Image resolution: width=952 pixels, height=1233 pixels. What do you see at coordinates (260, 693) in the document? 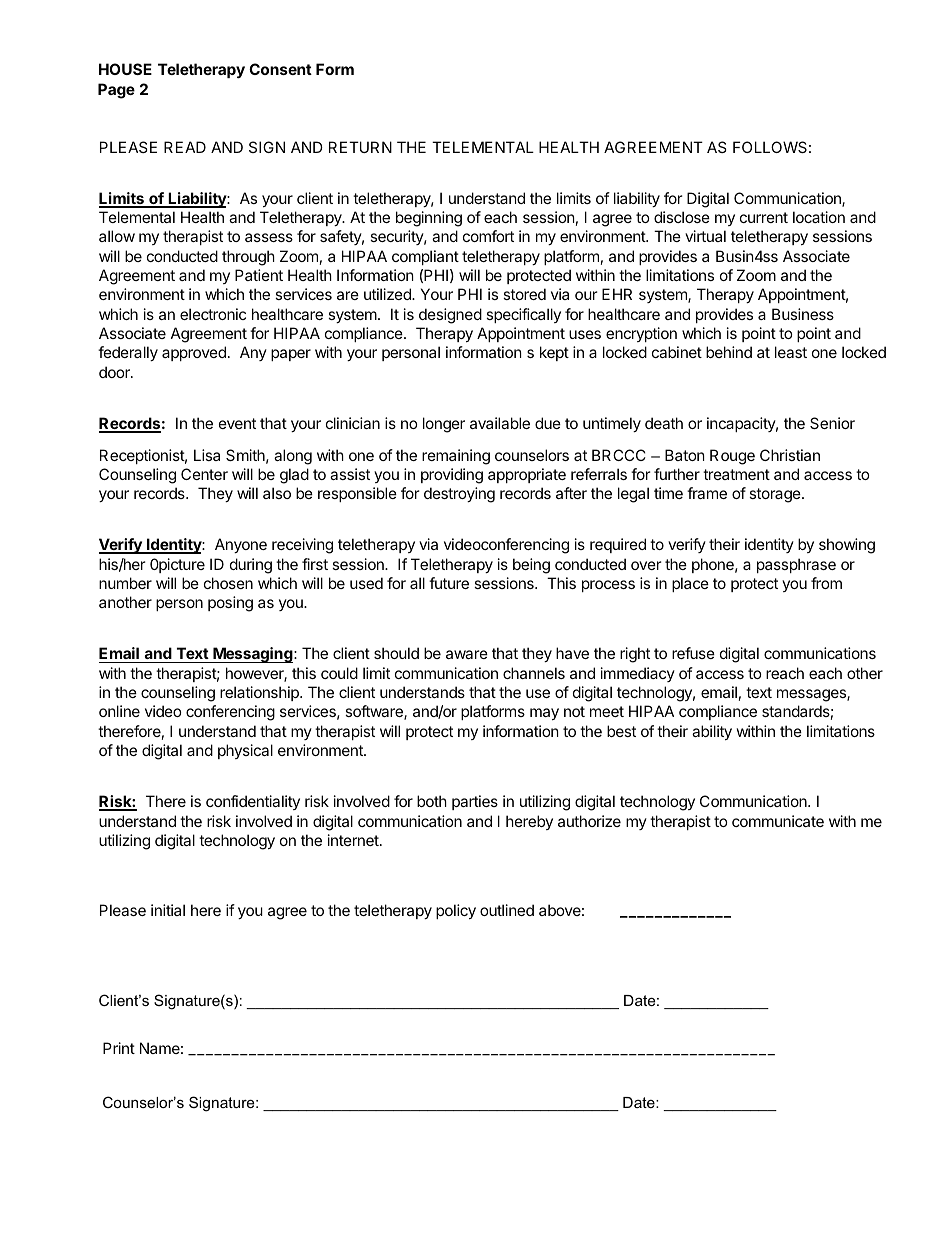
I see `relationship` at bounding box center [260, 693].
